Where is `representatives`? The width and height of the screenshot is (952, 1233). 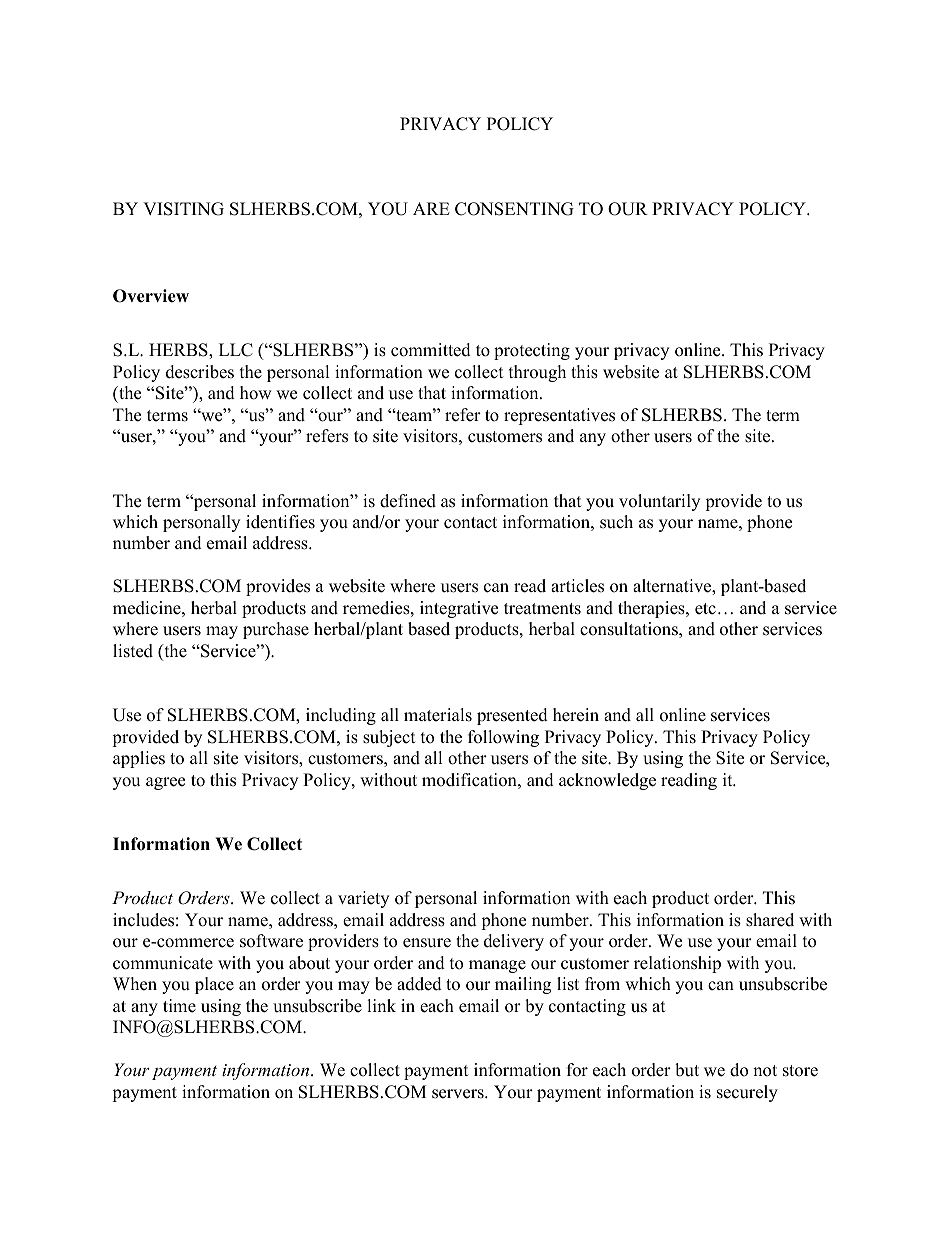 representatives is located at coordinates (559, 416).
